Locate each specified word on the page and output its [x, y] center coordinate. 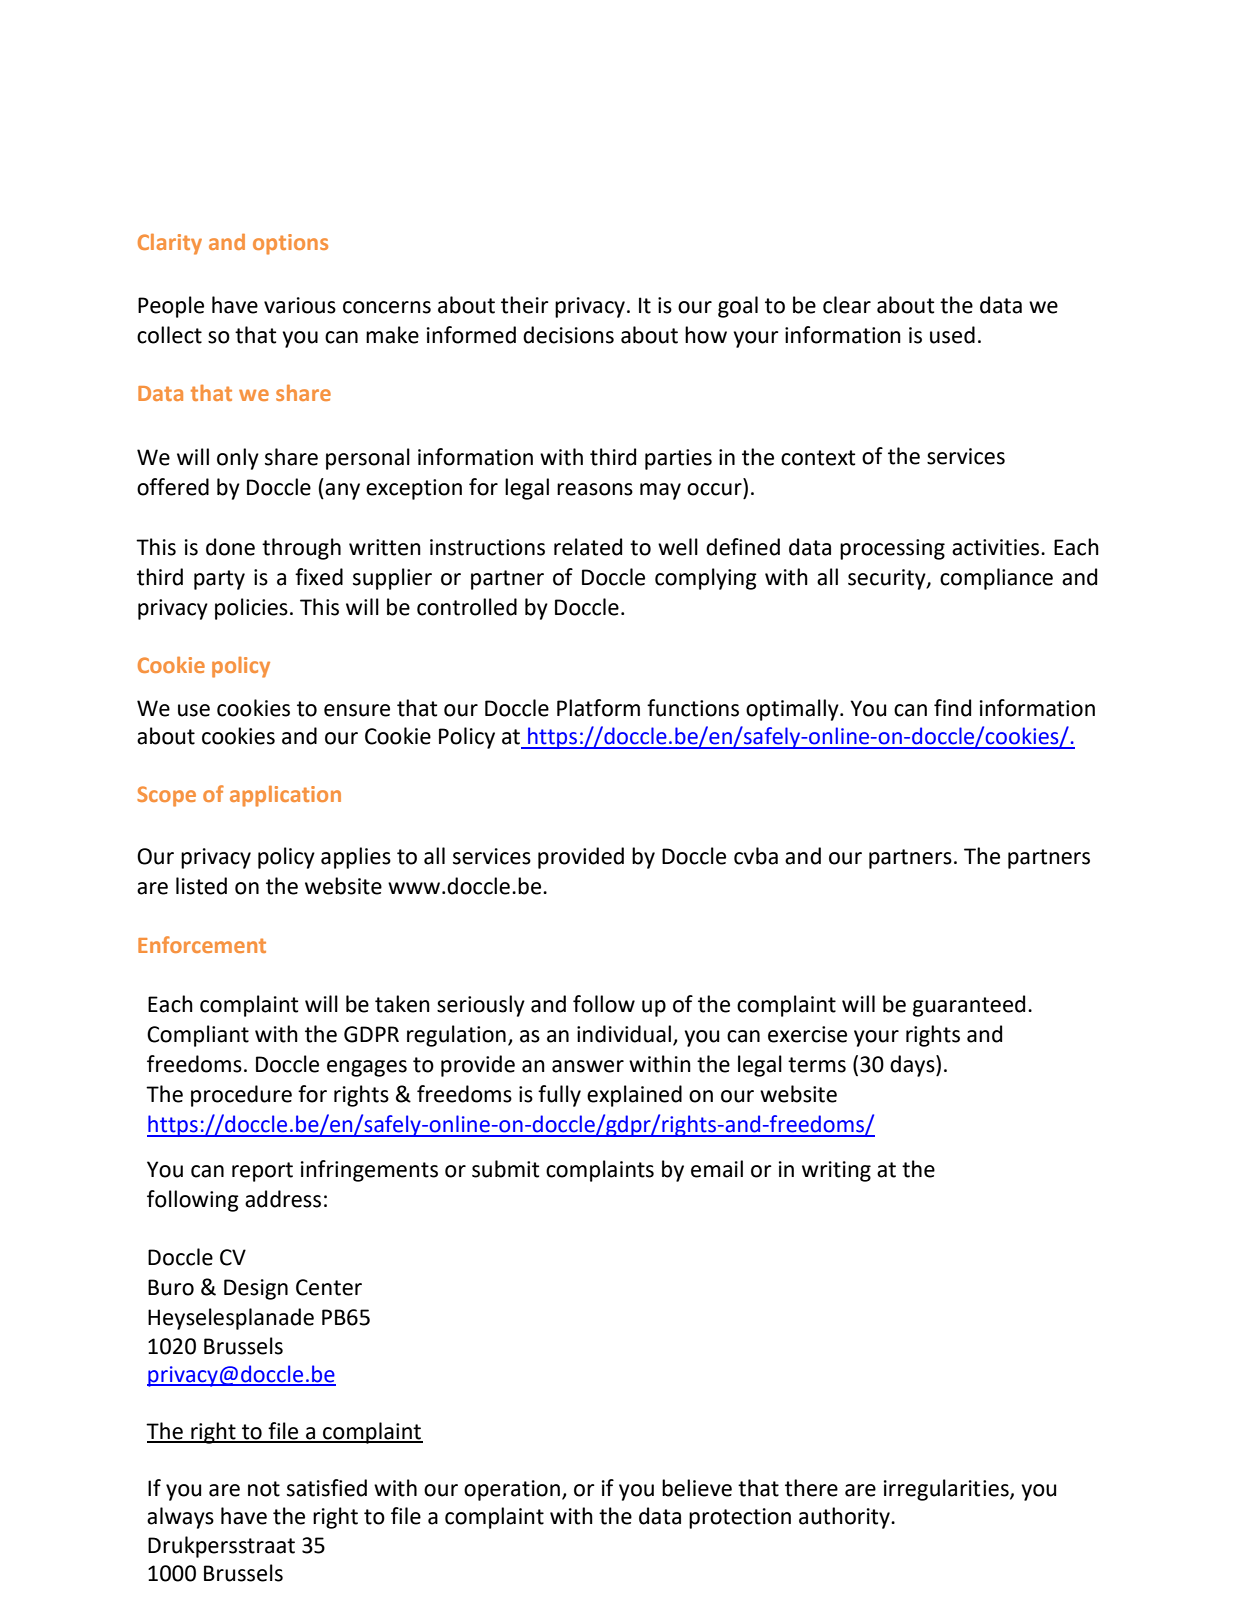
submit [505, 1169]
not [264, 1489]
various [300, 305]
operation [512, 1490]
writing [836, 1171]
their [525, 305]
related [588, 547]
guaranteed [969, 1006]
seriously [481, 1006]
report [262, 1172]
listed [201, 886]
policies [251, 609]
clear [847, 305]
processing [892, 549]
